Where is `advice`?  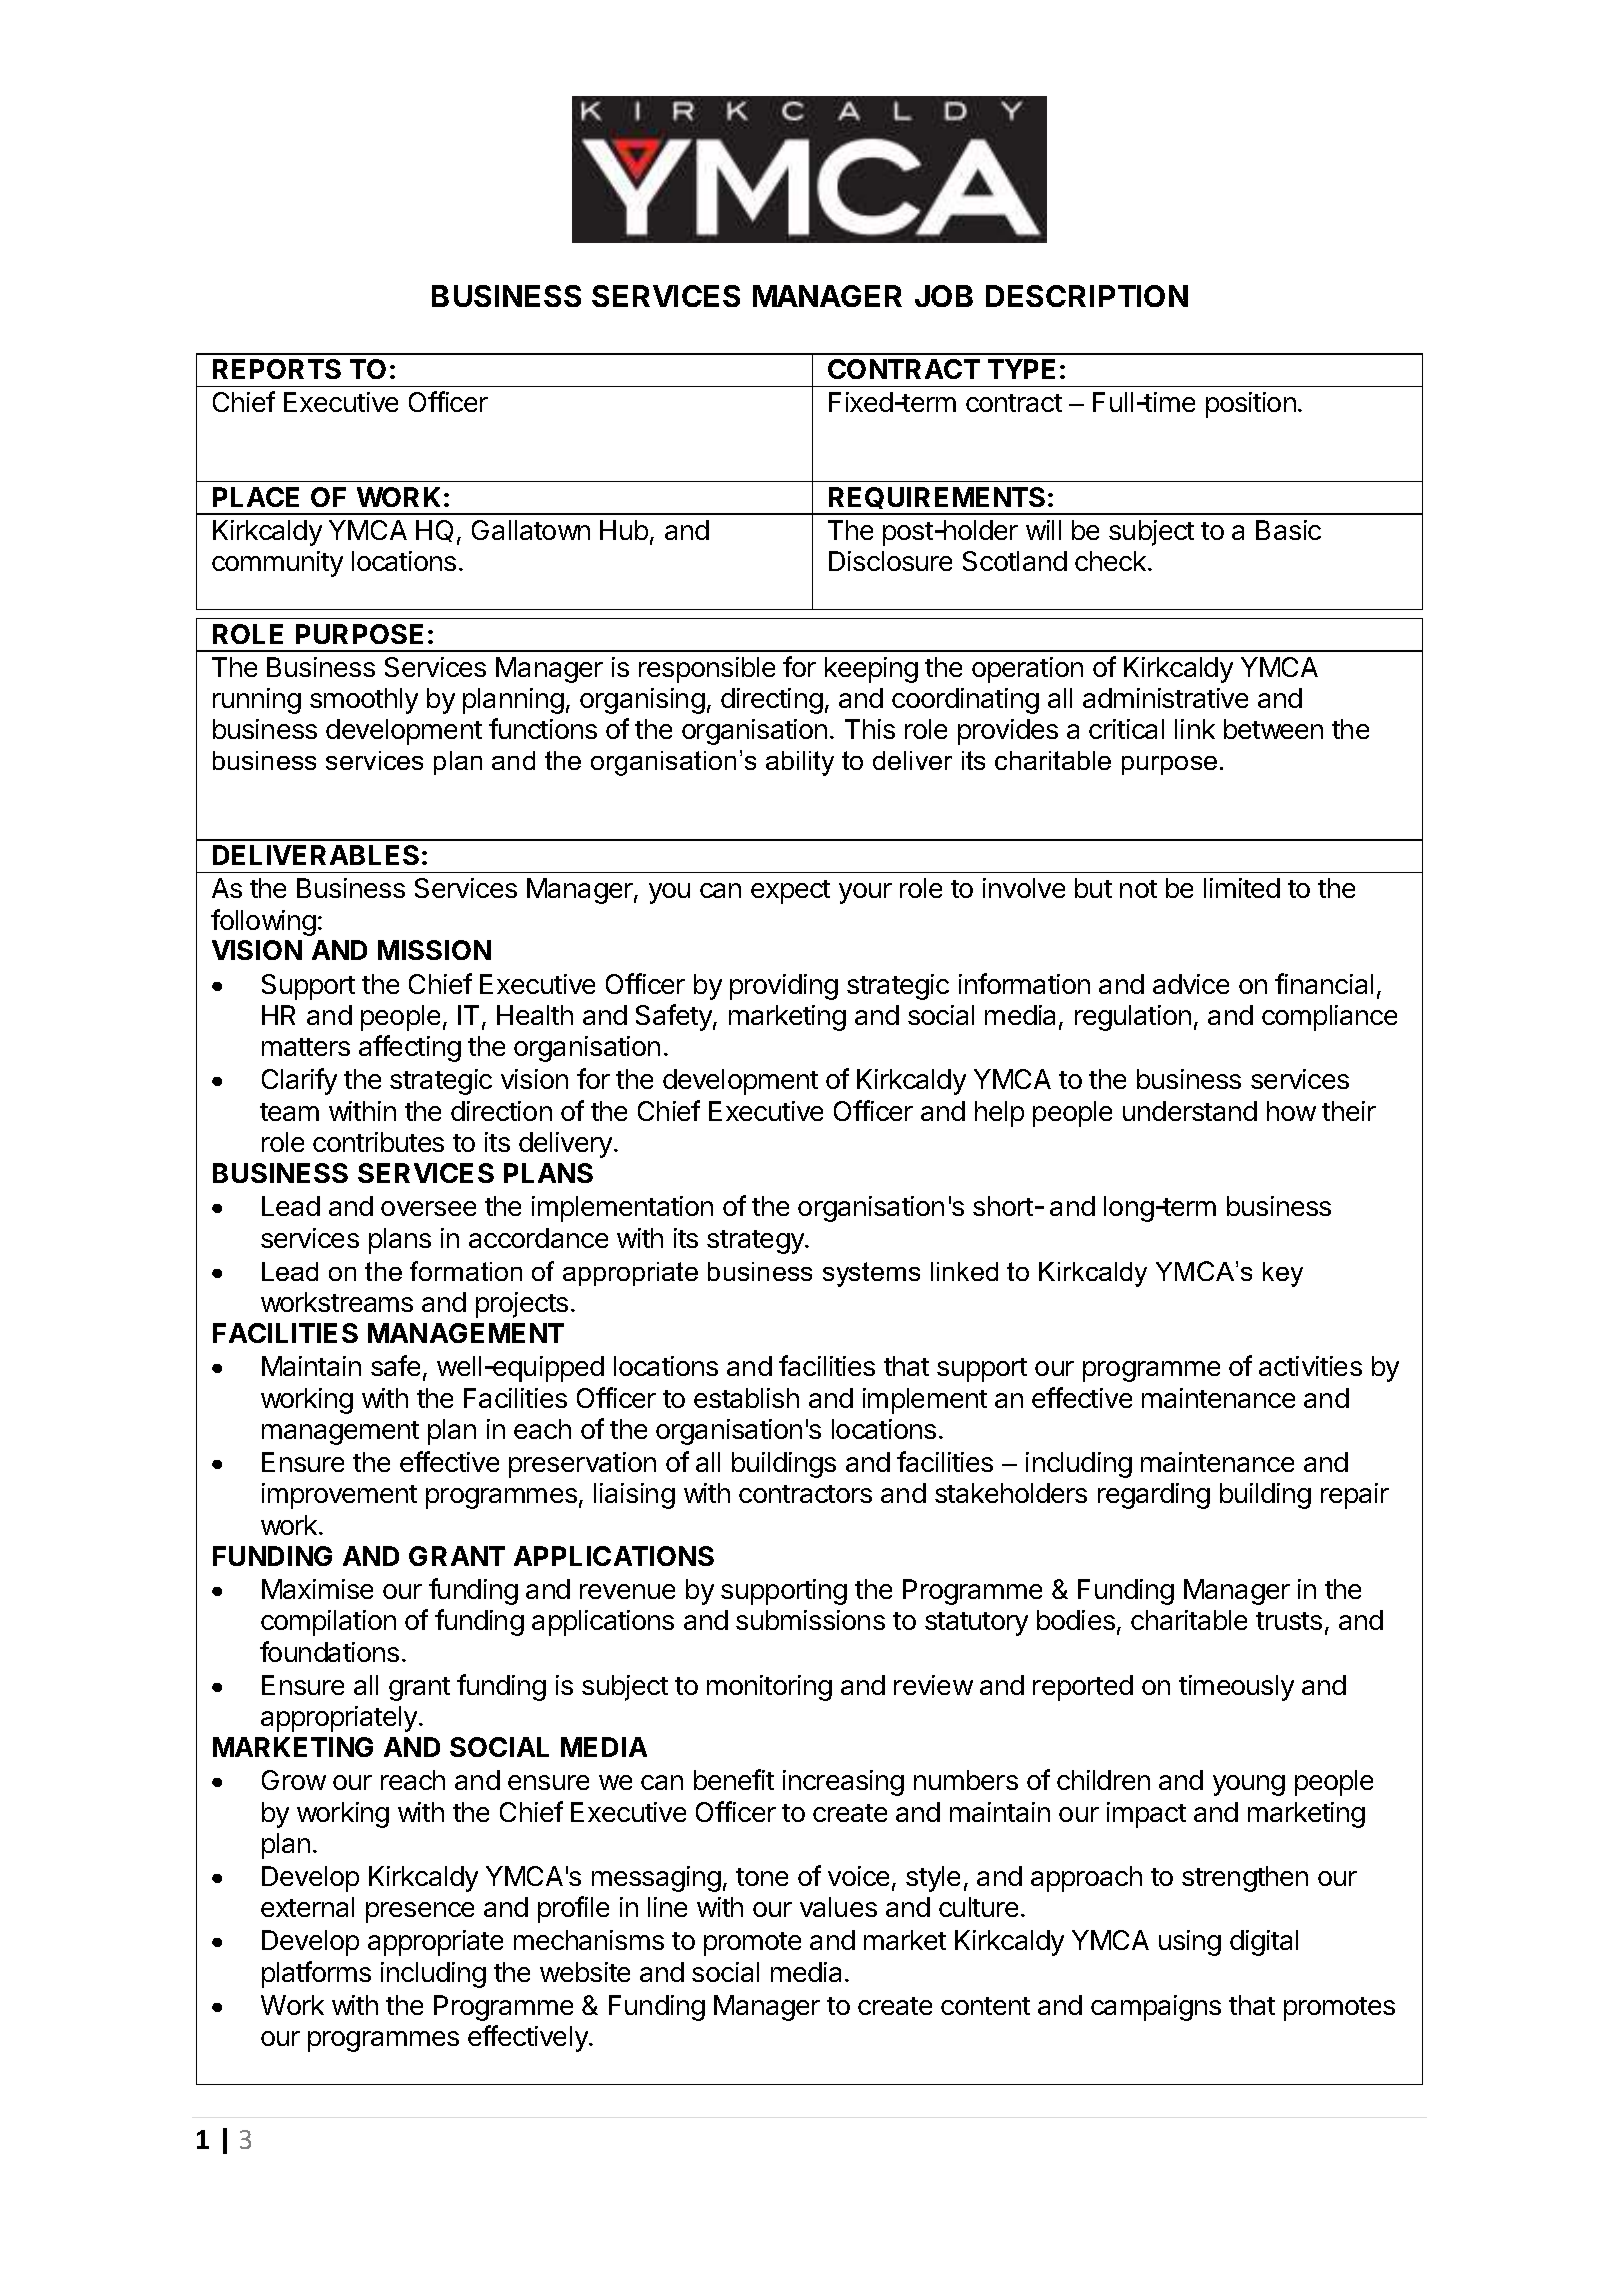 advice is located at coordinates (1191, 984).
